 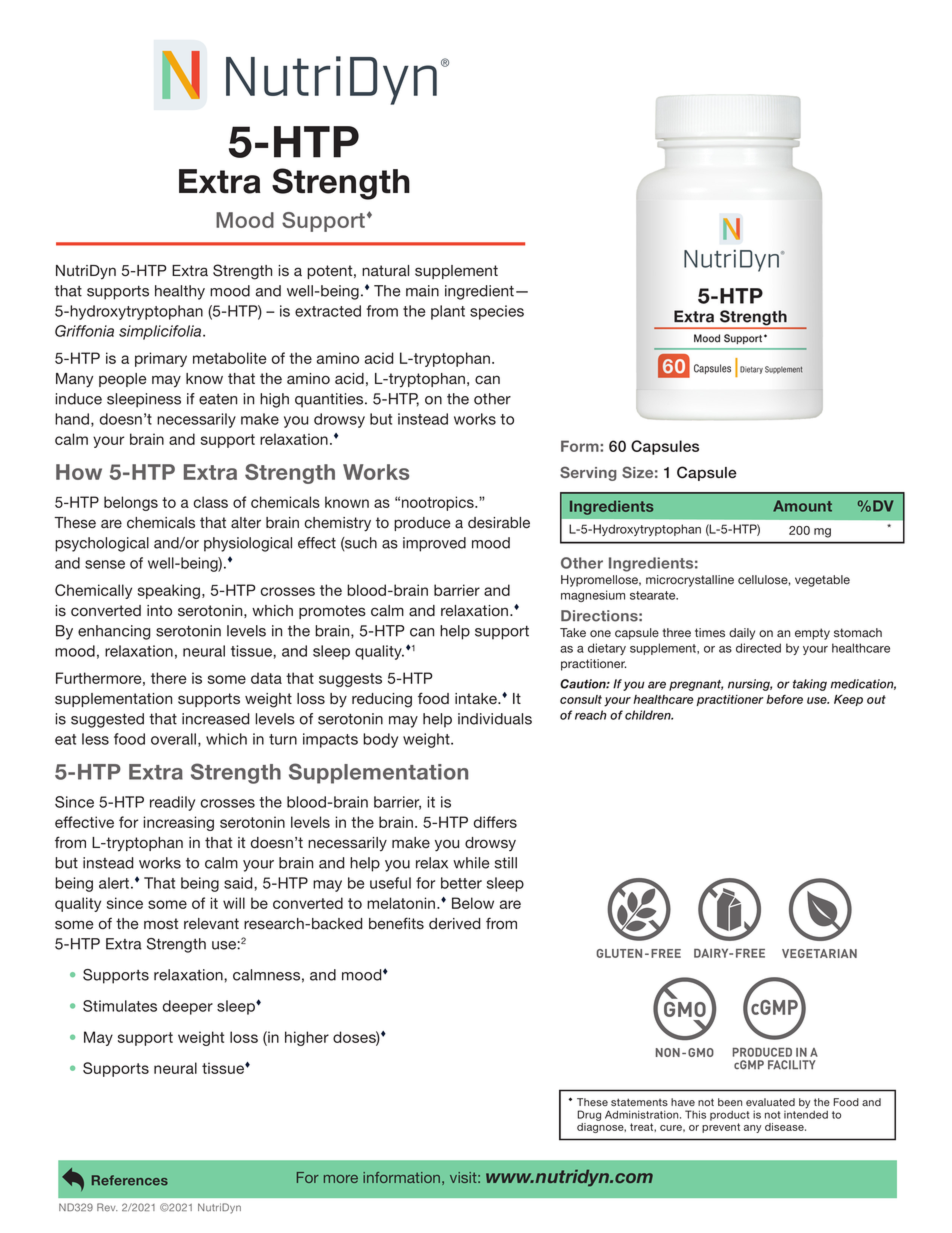 What do you see at coordinates (170, 591) in the document?
I see `speaking` at bounding box center [170, 591].
